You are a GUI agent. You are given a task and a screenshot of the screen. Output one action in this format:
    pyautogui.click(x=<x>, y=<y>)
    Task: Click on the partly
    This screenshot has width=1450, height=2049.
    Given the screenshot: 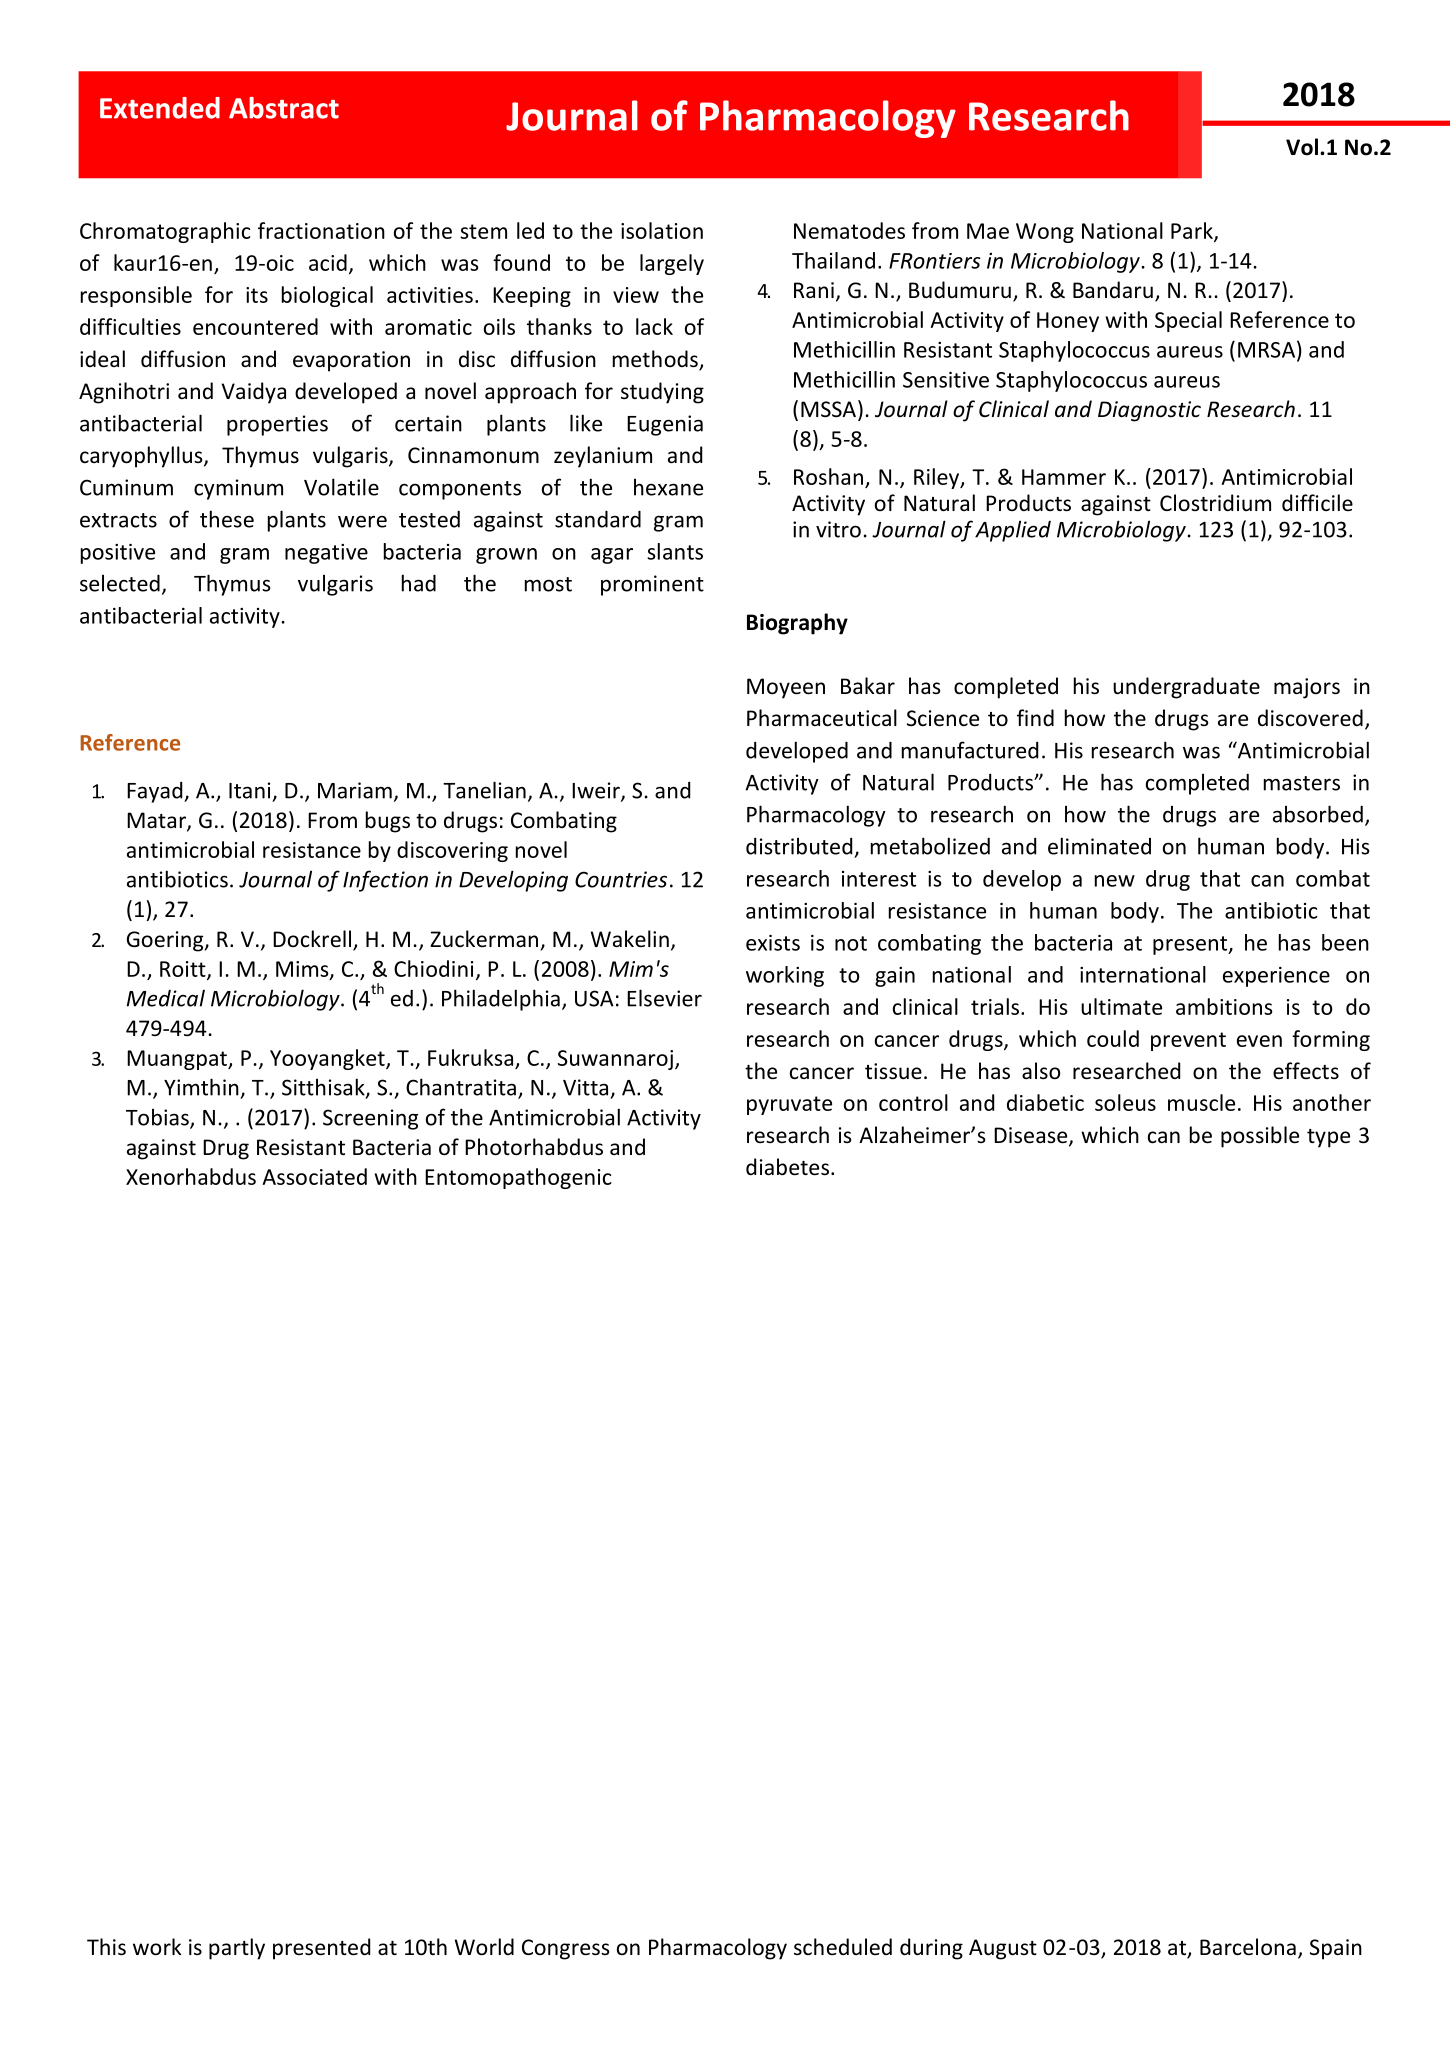 What is the action you would take?
    pyautogui.click(x=237, y=1949)
